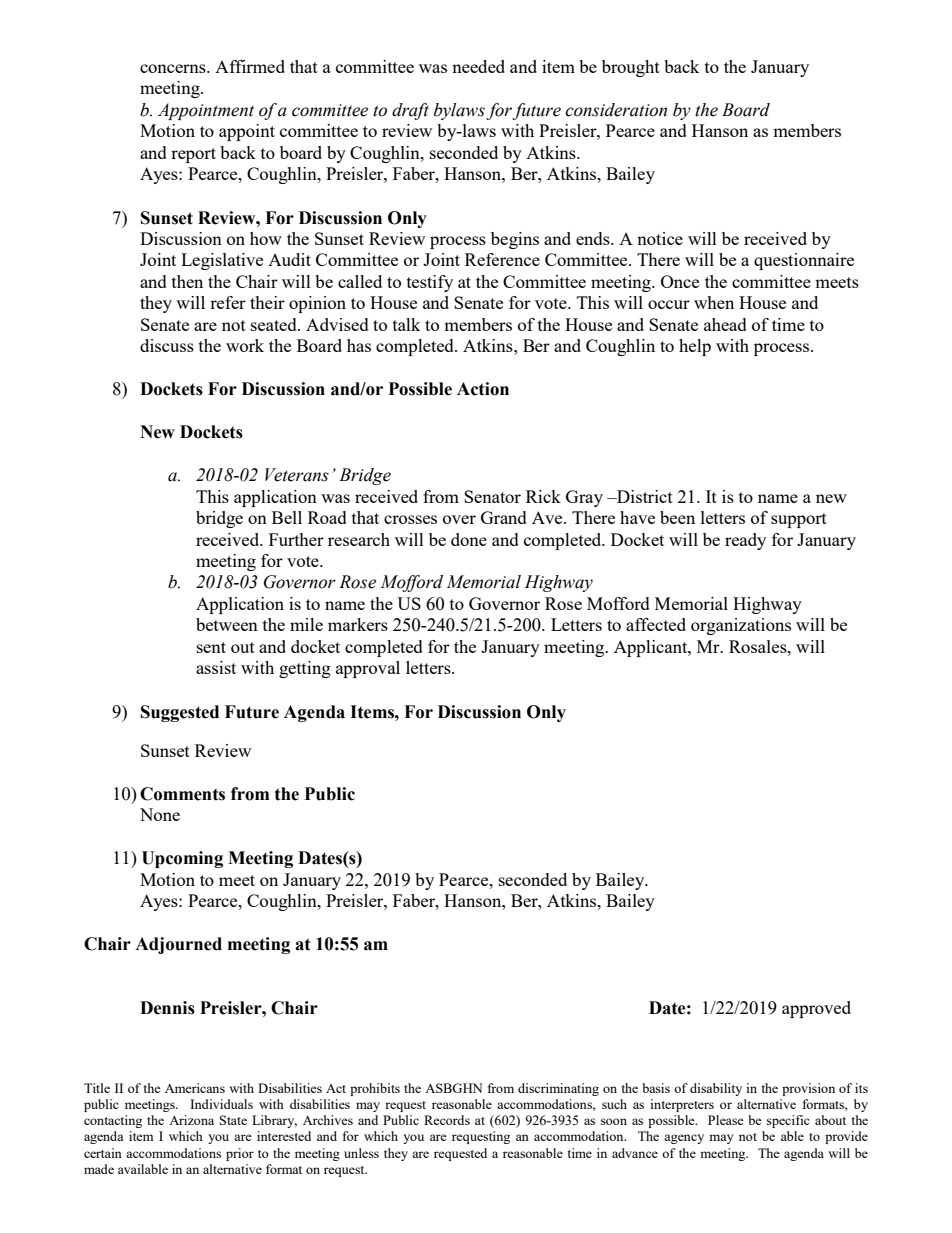 The width and height of the page is (952, 1233). What do you see at coordinates (193, 155) in the page?
I see `report` at bounding box center [193, 155].
